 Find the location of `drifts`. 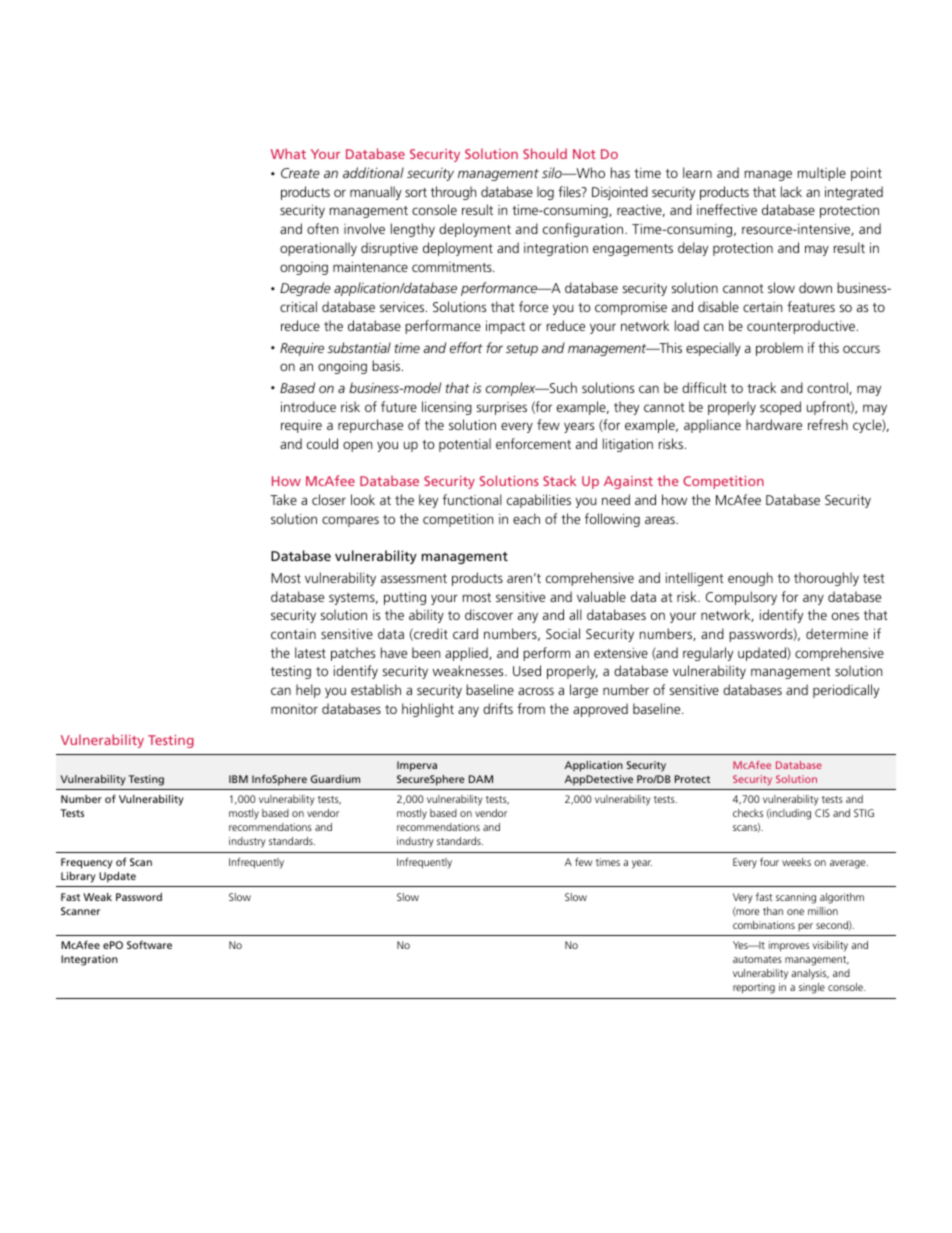

drifts is located at coordinates (498, 708).
